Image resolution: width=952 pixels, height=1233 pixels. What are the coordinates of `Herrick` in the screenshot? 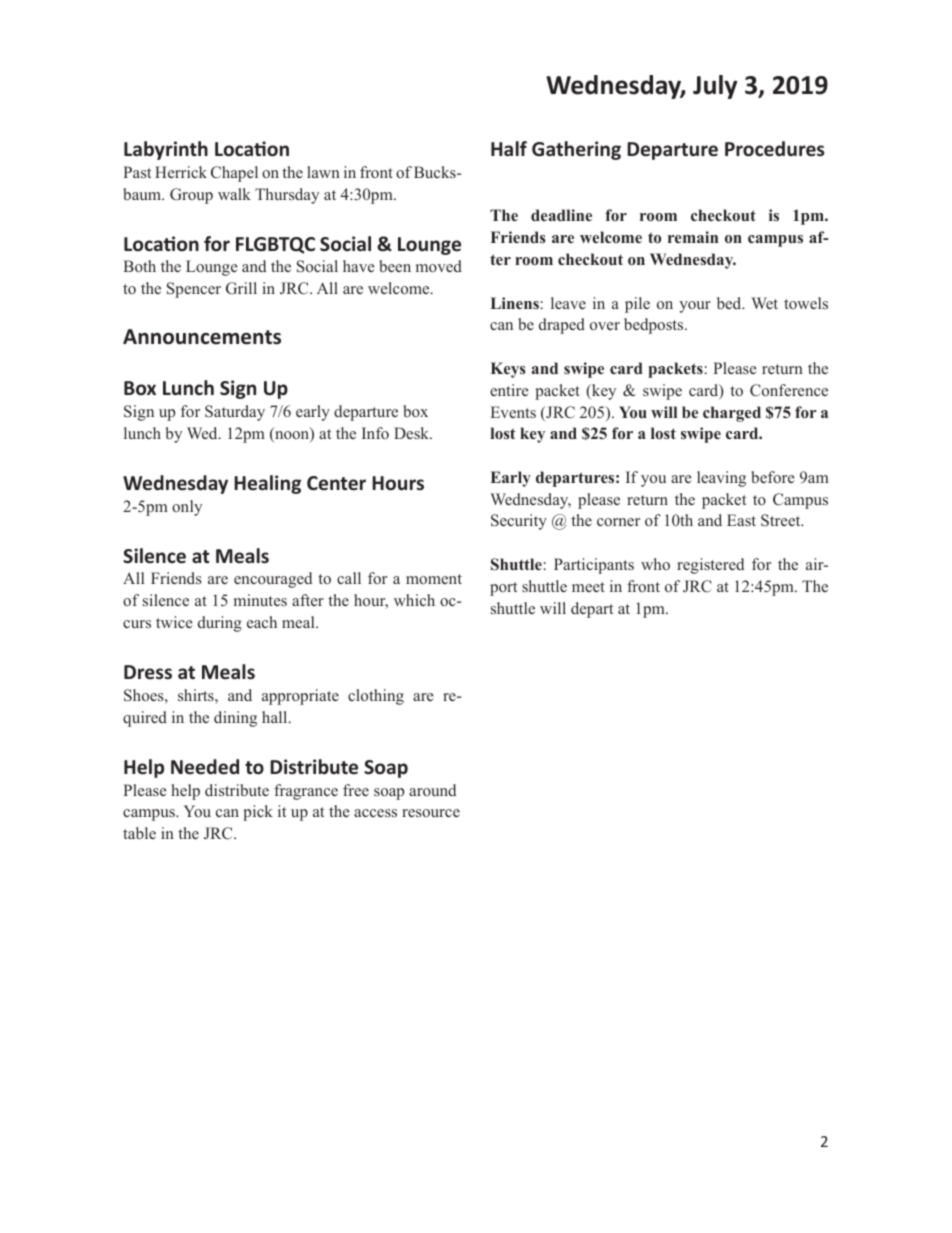 It's located at (181, 172).
